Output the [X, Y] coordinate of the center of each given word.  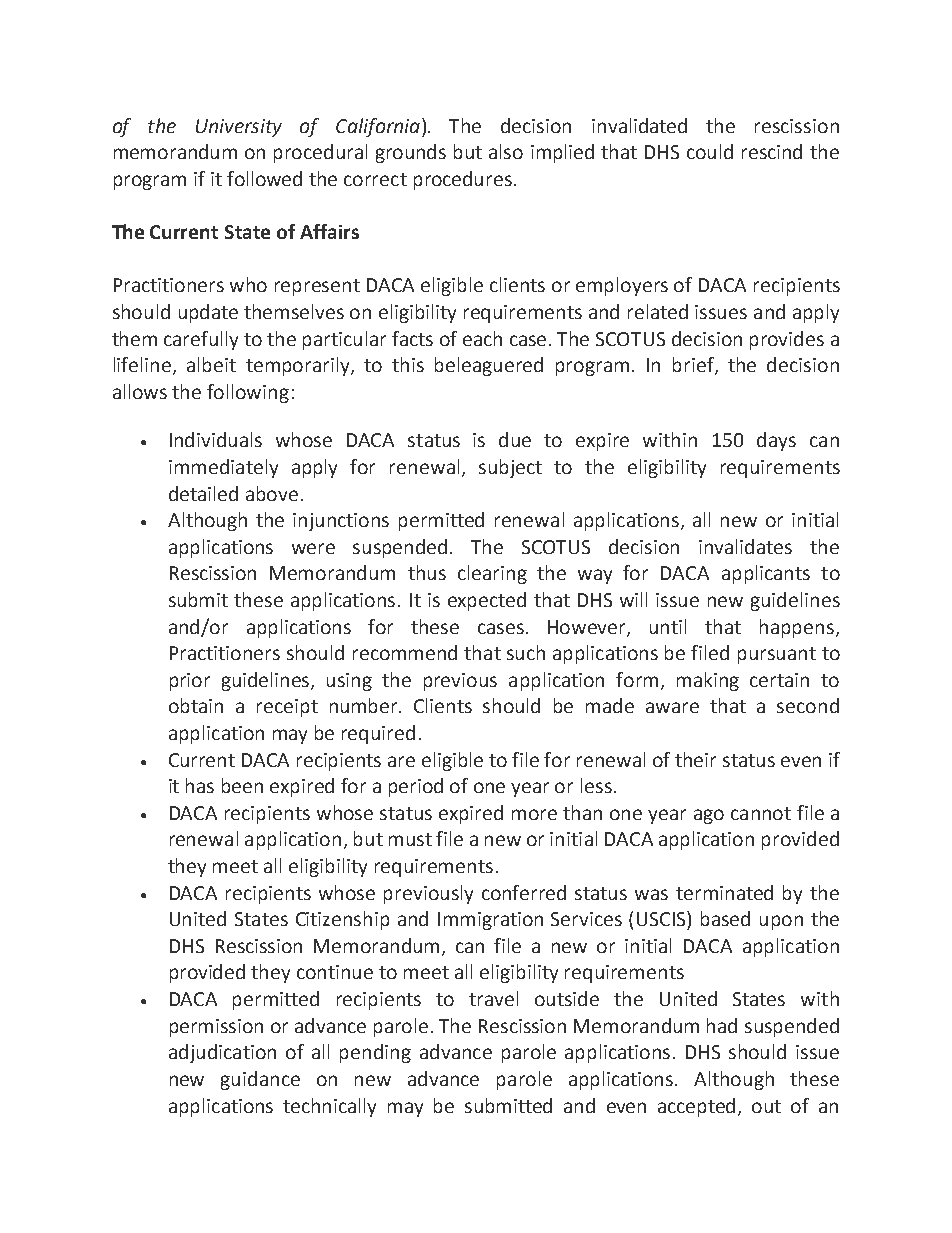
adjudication [222, 1053]
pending [375, 1053]
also [506, 151]
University [239, 128]
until [668, 626]
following [248, 393]
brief [694, 366]
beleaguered [489, 366]
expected [487, 601]
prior [190, 682]
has [200, 785]
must [410, 839]
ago [709, 816]
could [710, 151]
